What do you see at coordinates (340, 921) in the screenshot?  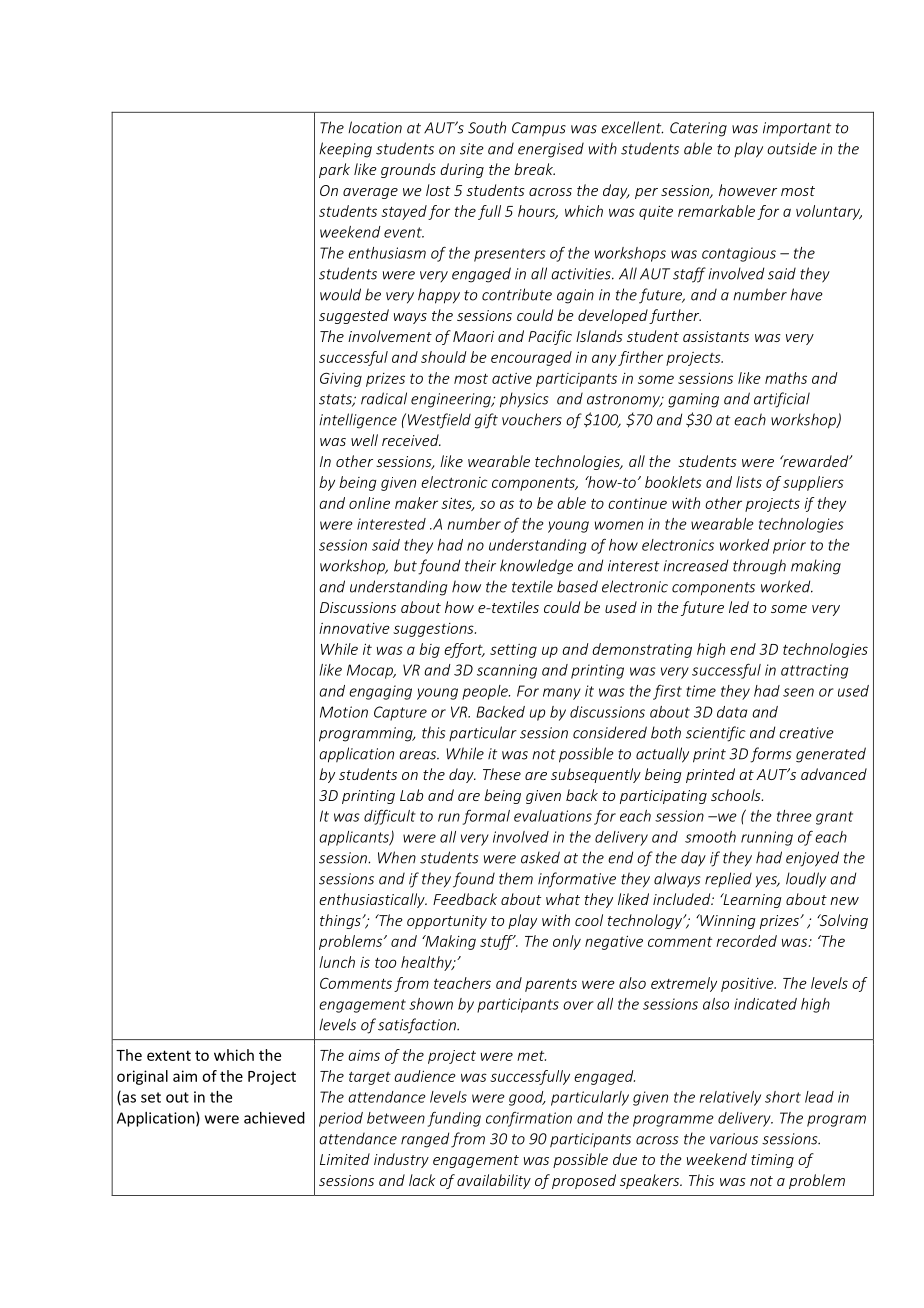 I see `things` at bounding box center [340, 921].
